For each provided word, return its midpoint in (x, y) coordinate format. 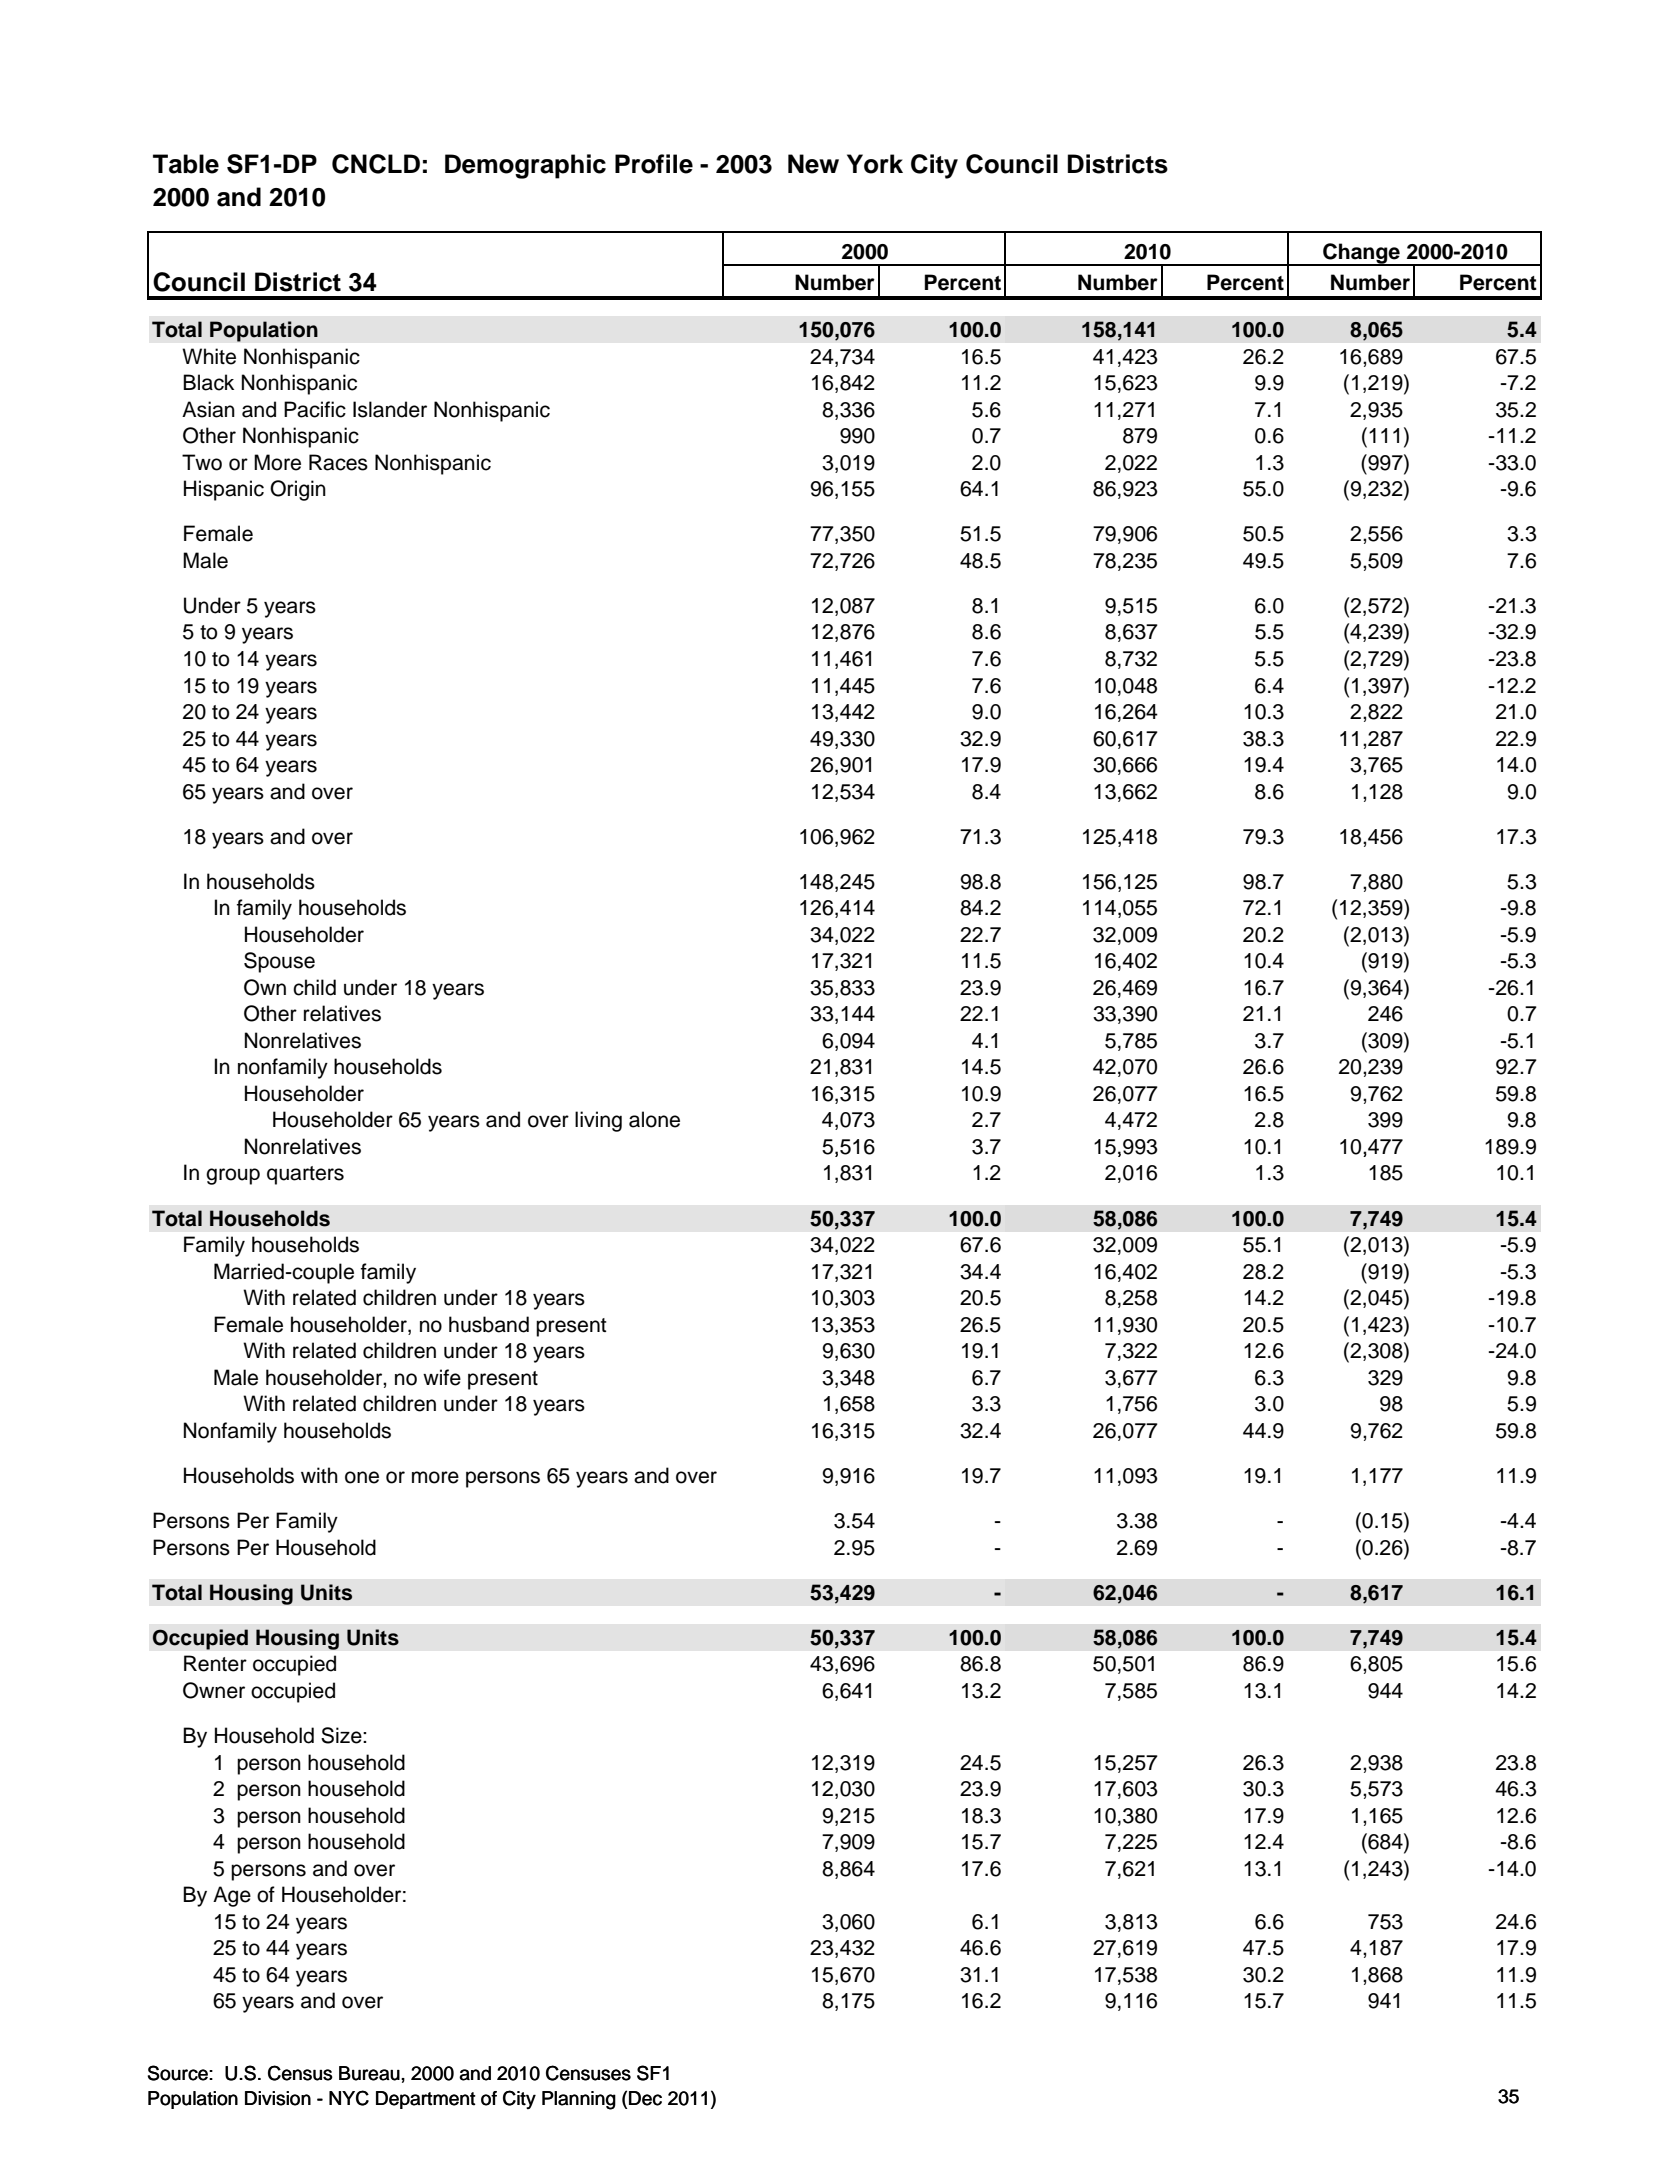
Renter (215, 1663)
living (598, 1121)
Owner (214, 1690)
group (233, 1176)
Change (1361, 254)
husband (489, 1324)
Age (232, 1896)
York (875, 164)
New (813, 164)
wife (442, 1377)
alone (654, 1119)
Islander (390, 409)
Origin (298, 490)
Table (186, 164)
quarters (305, 1175)
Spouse (279, 962)
